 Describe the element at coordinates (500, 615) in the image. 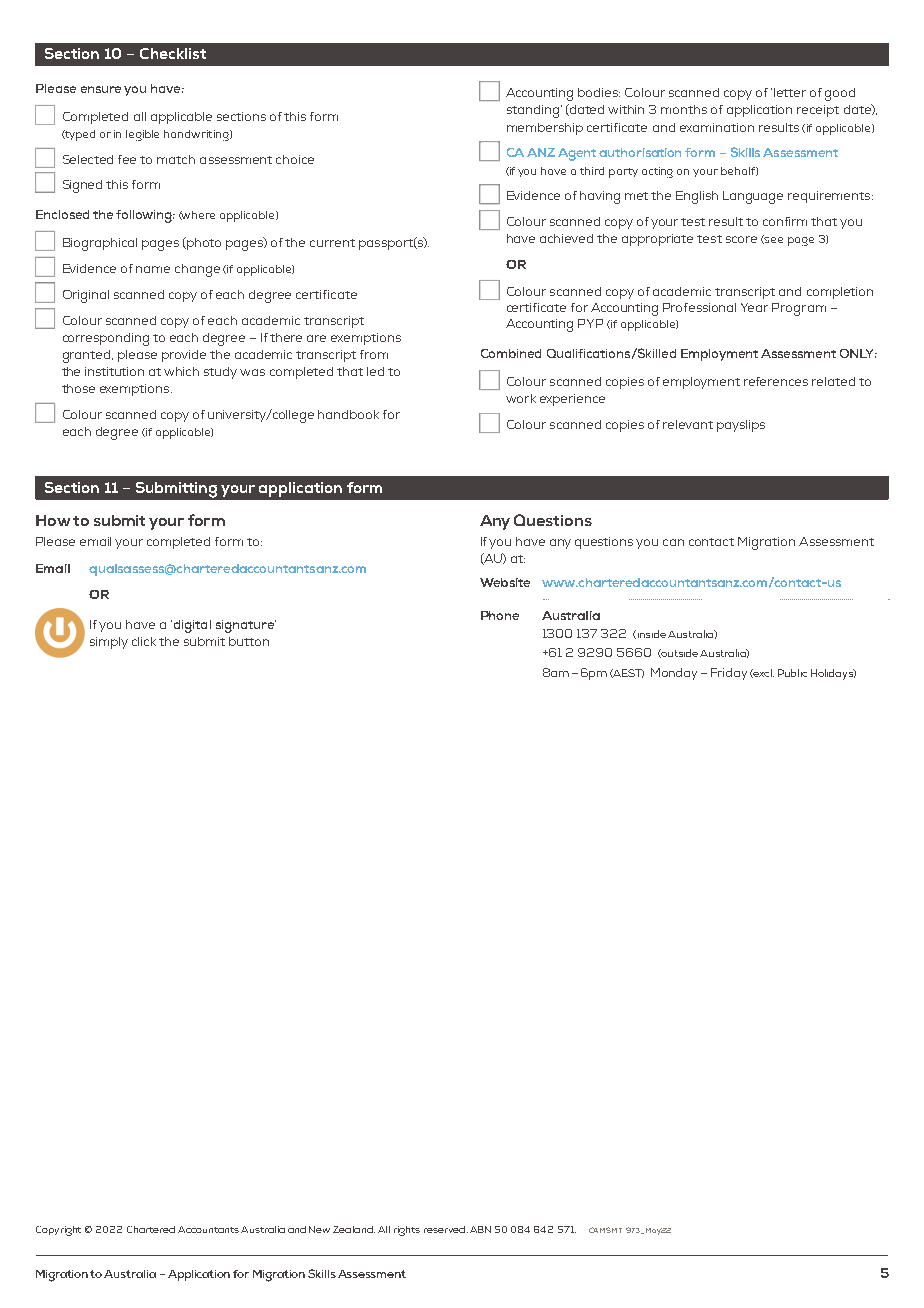

I see `Phone` at that location.
